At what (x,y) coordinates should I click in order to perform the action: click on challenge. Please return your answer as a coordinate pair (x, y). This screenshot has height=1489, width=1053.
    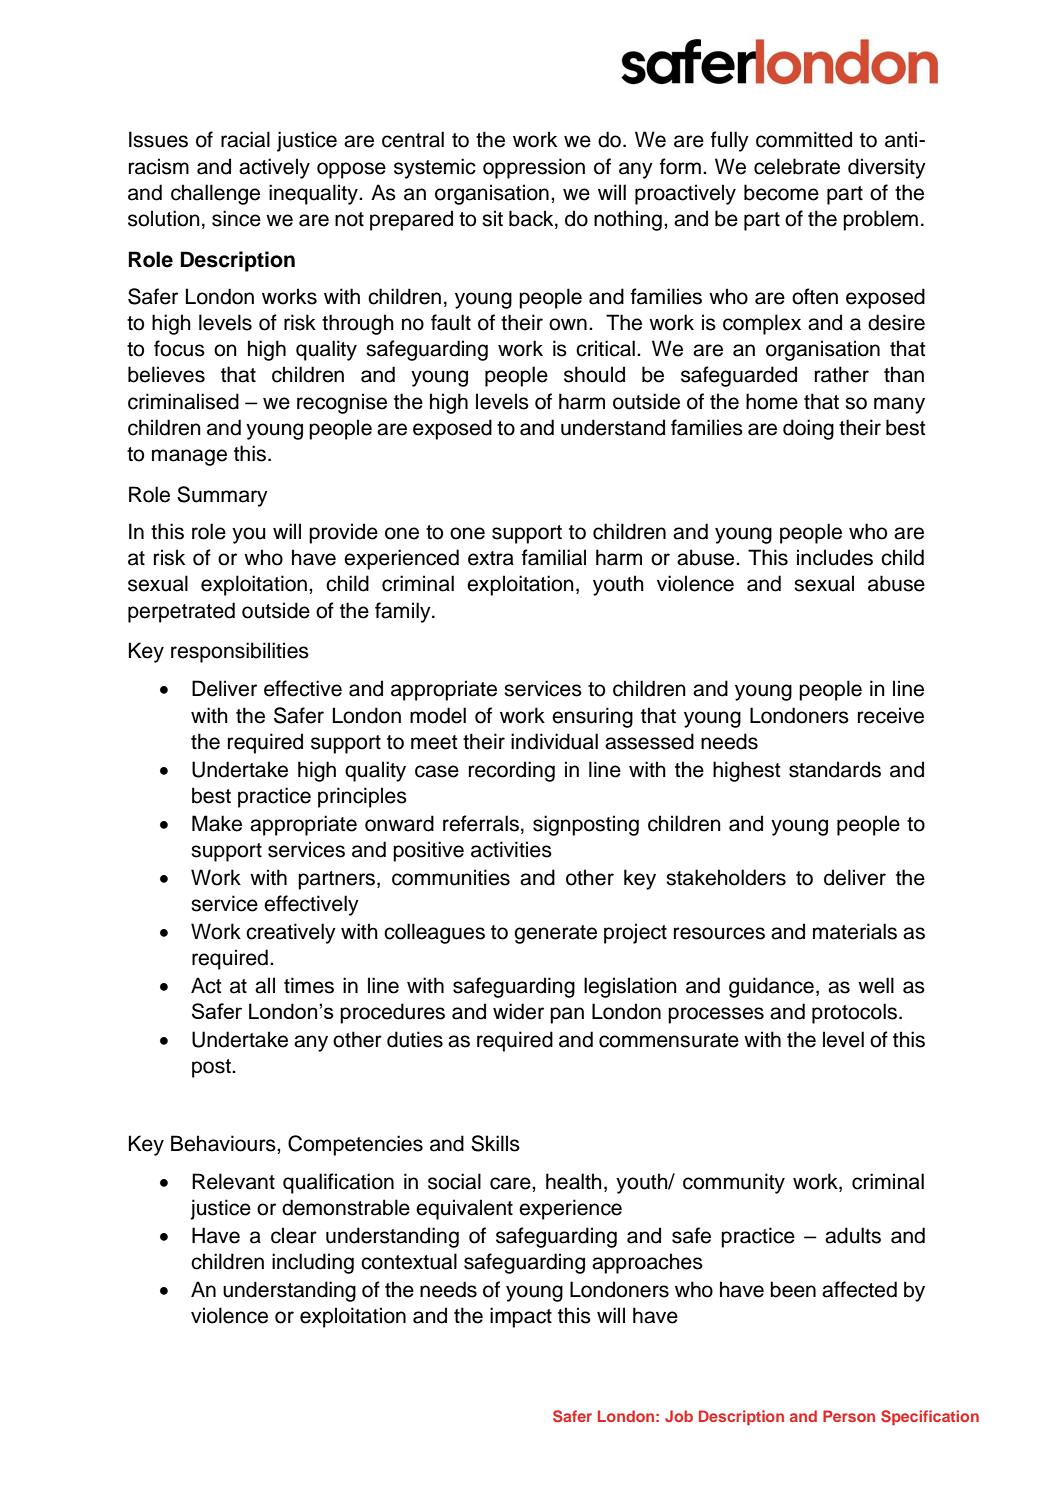
    Looking at the image, I should click on (215, 194).
